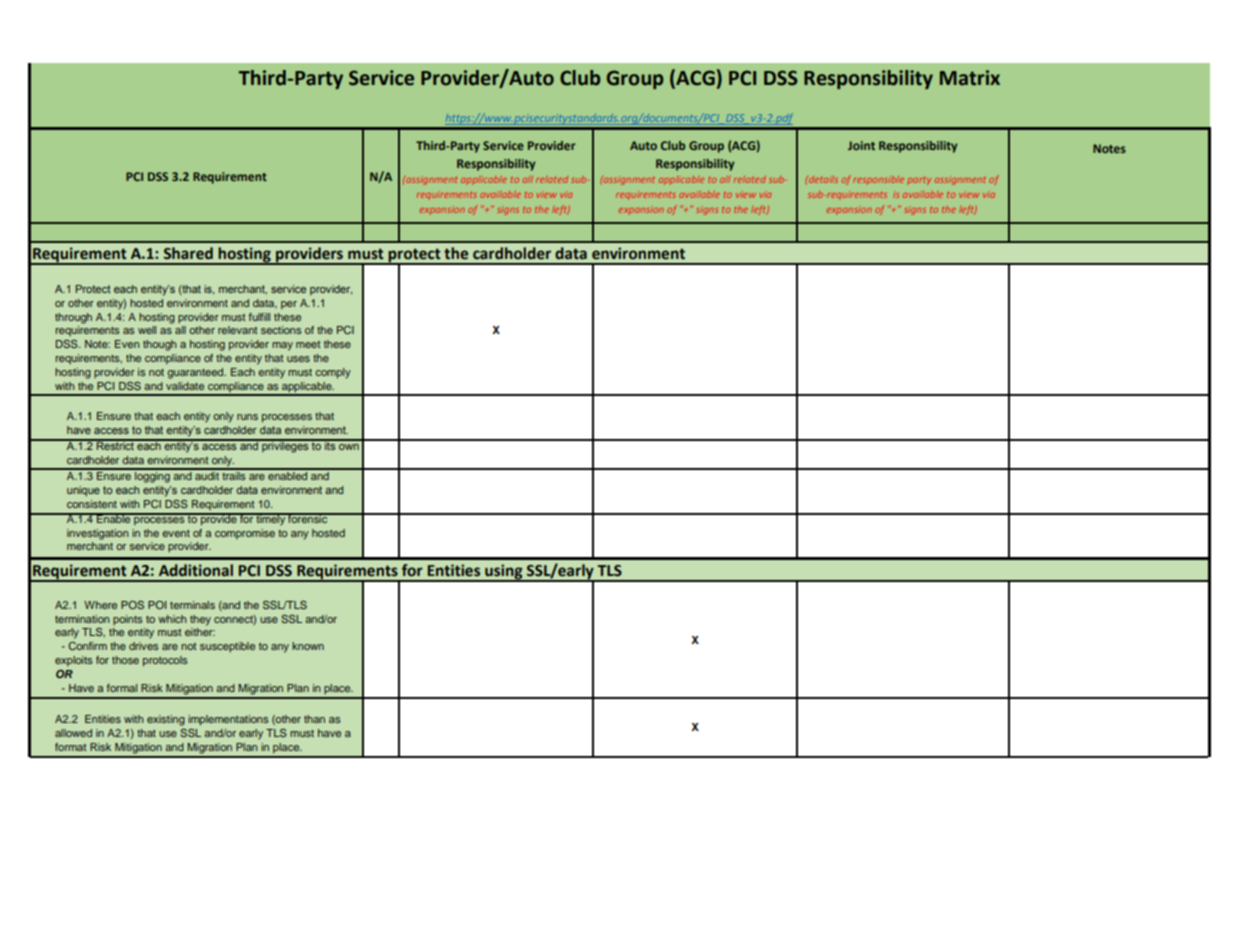  I want to click on Joint, so click(861, 145).
